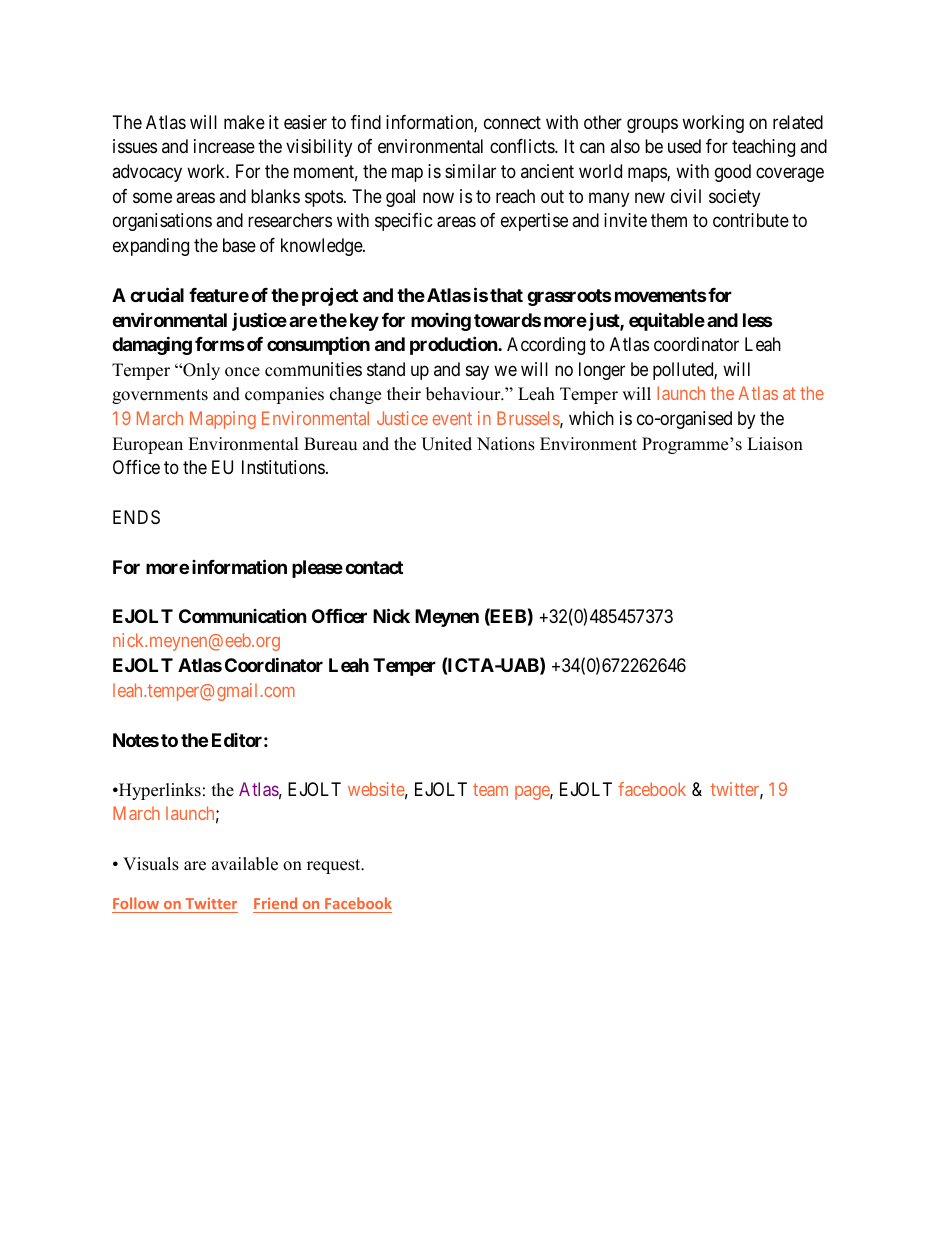  What do you see at coordinates (335, 866) in the screenshot?
I see `request` at bounding box center [335, 866].
